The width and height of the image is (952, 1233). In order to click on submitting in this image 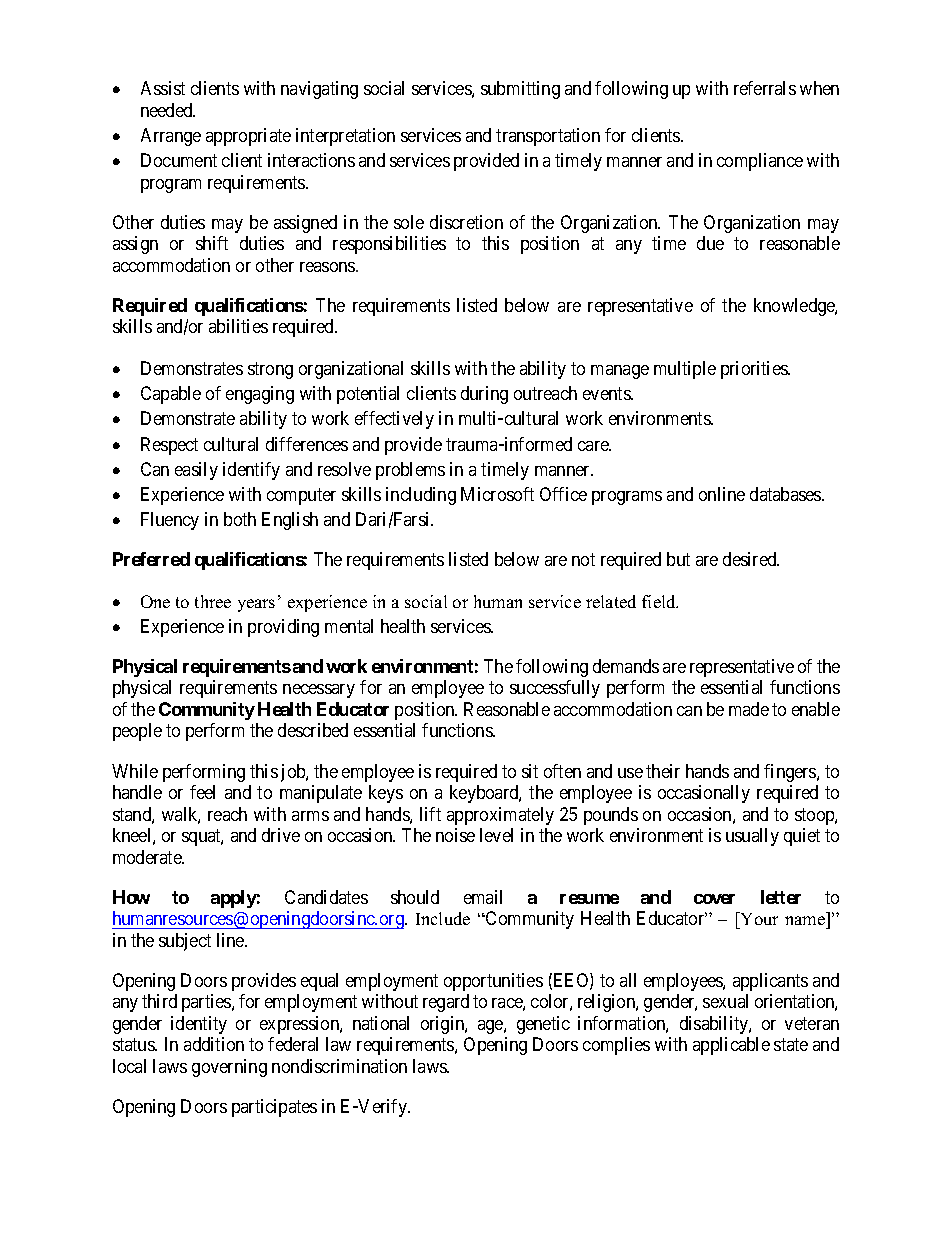, I will do `click(520, 90)`.
